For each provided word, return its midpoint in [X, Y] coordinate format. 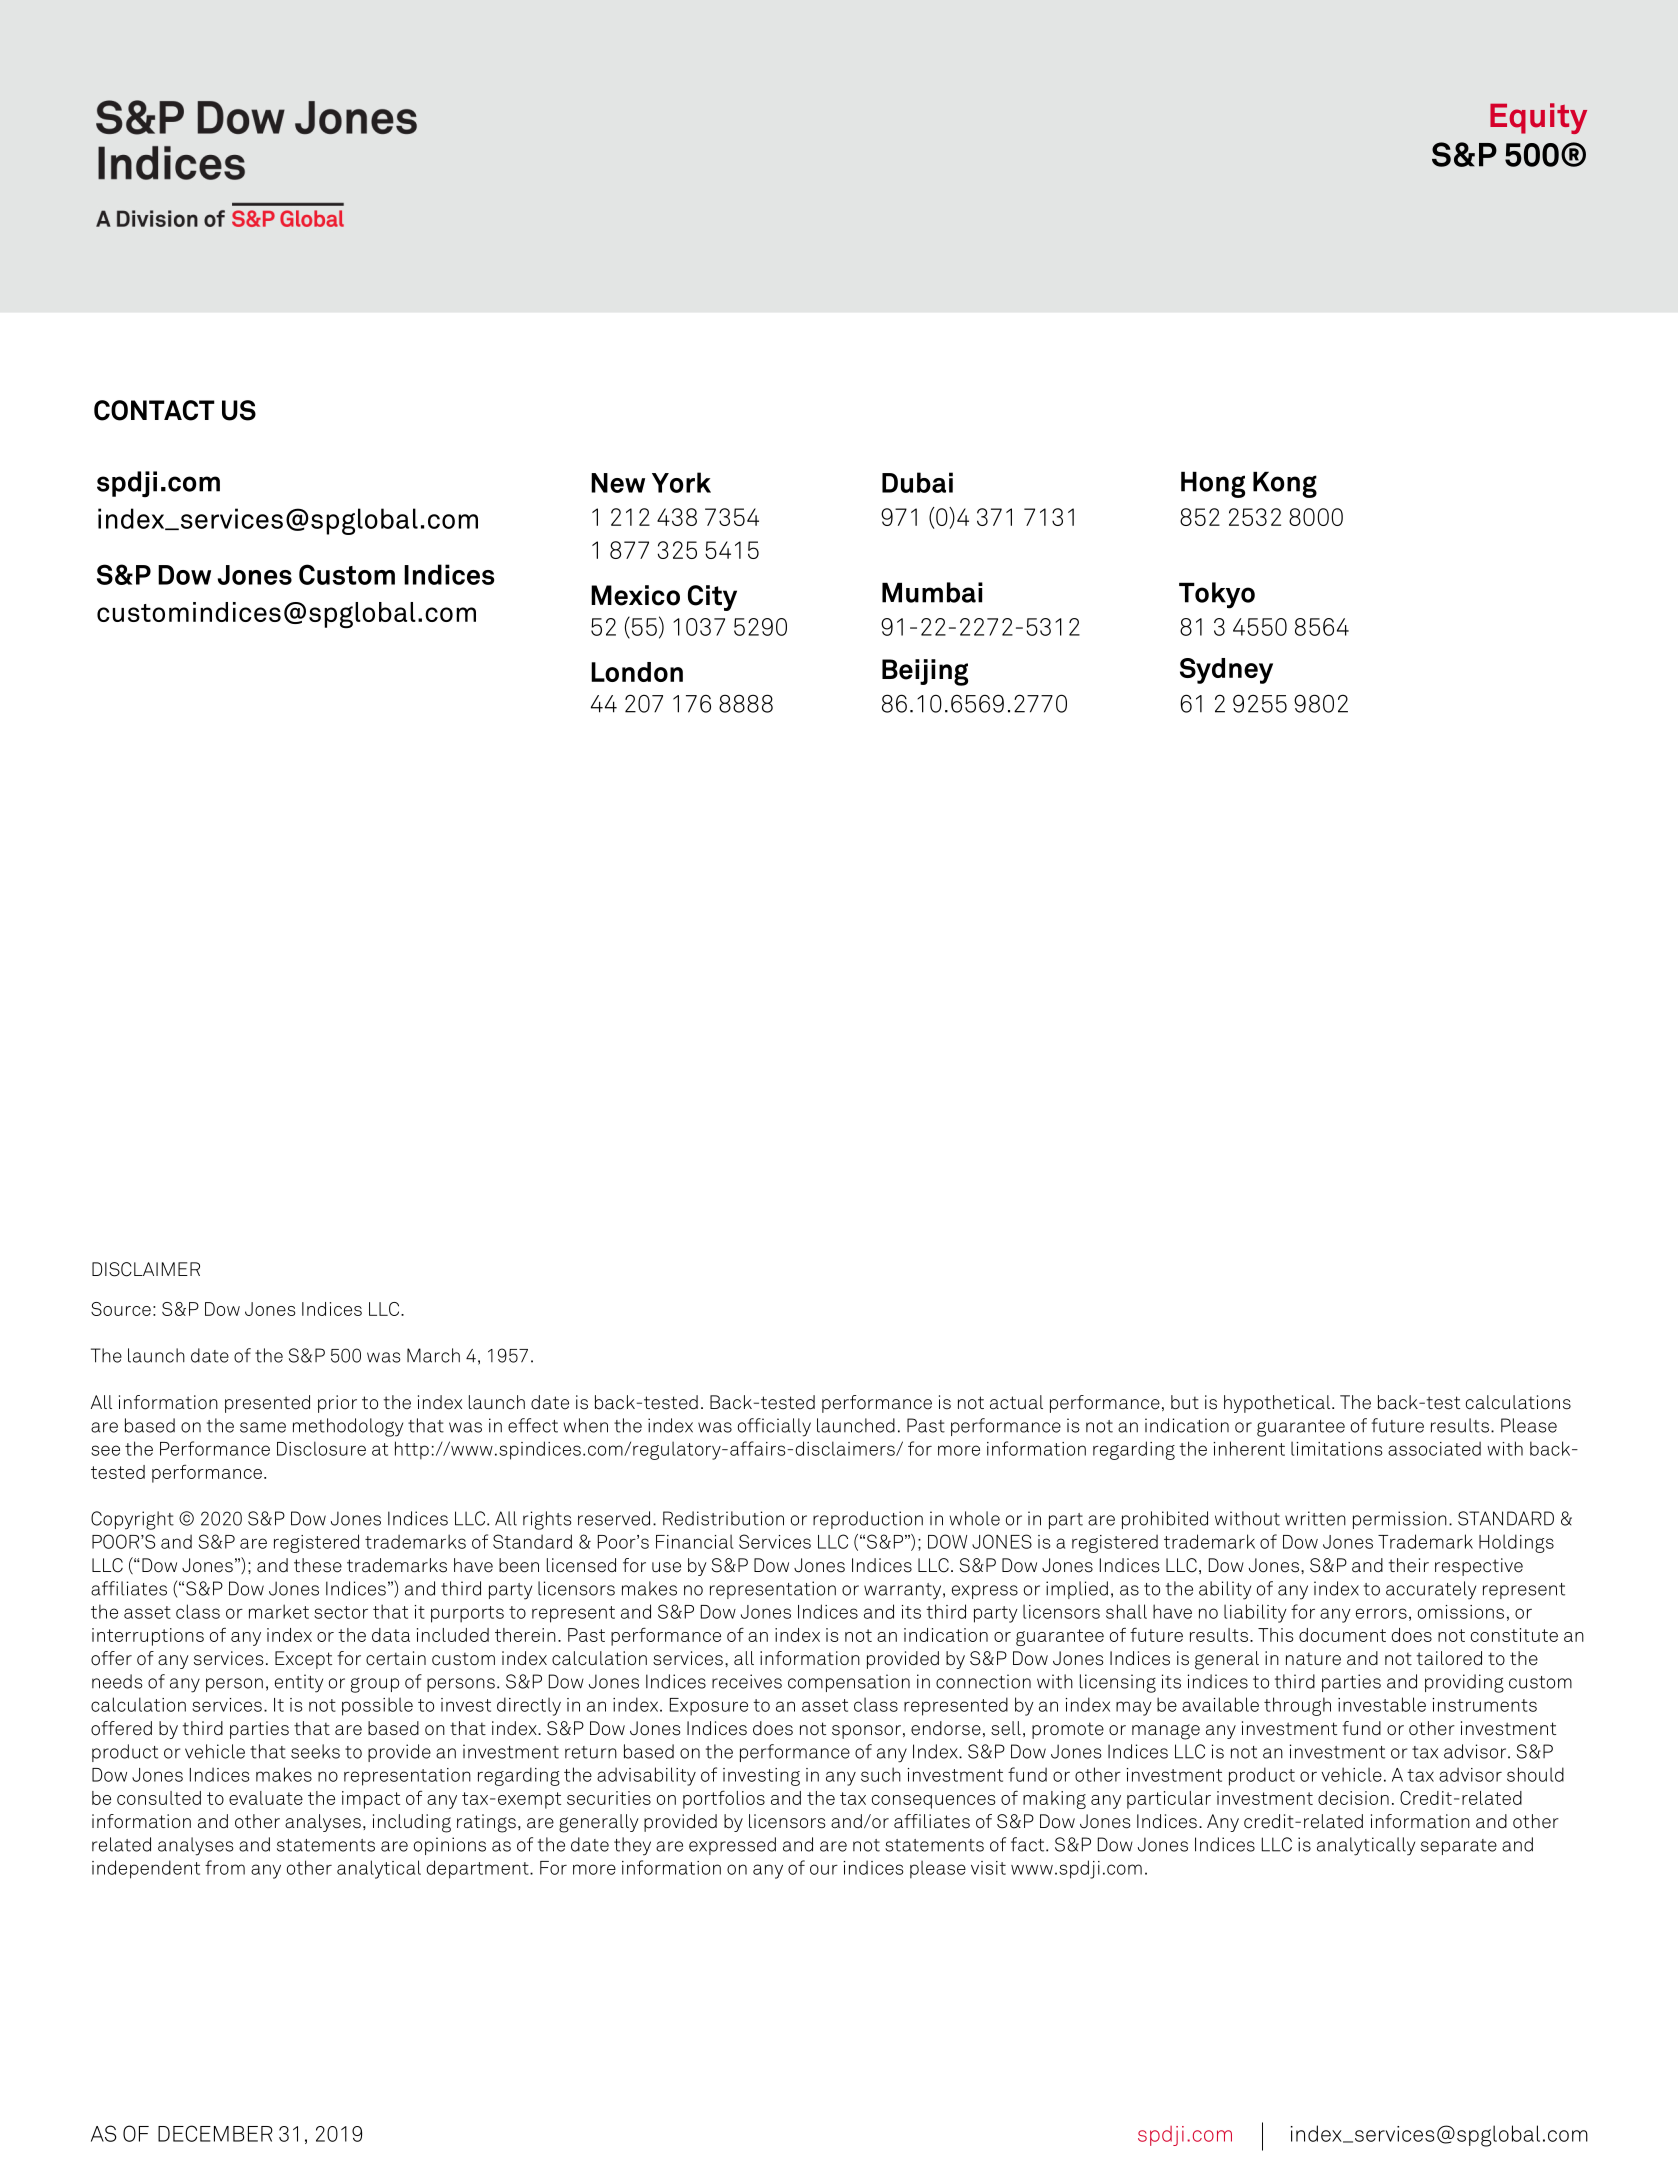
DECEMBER [215, 2133]
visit [988, 1868]
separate [1459, 1847]
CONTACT [154, 410]
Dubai [917, 482]
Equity [1538, 118]
